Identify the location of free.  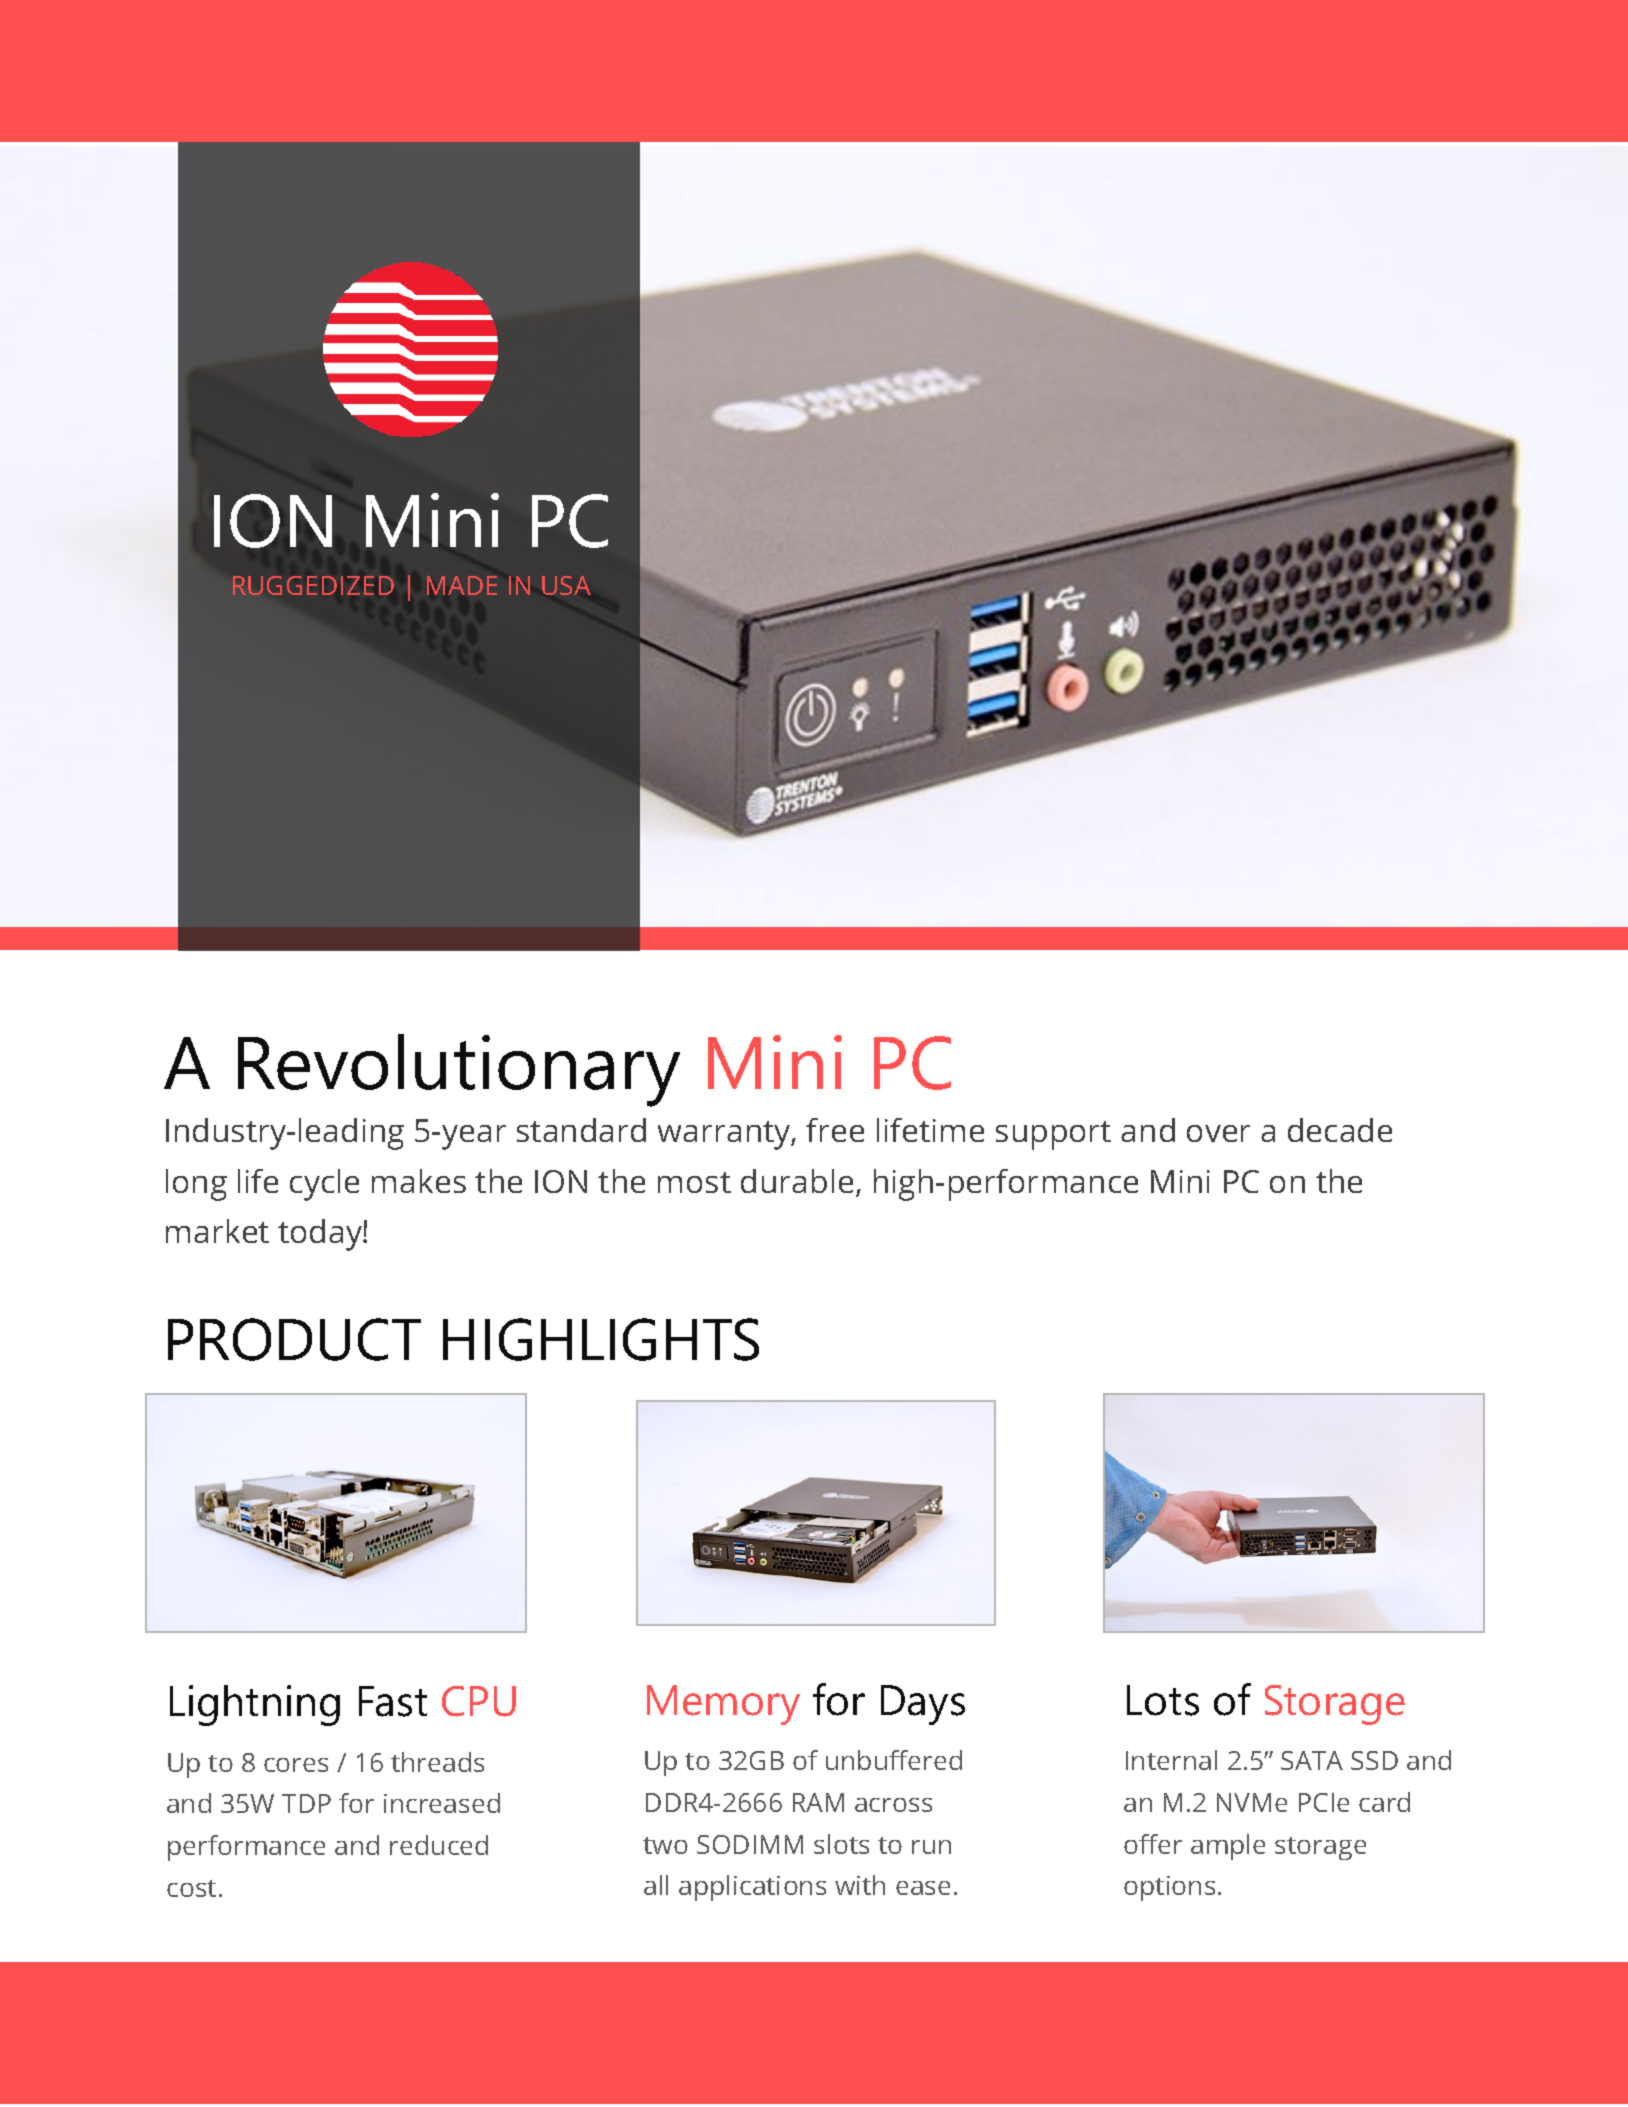
(835, 1130).
